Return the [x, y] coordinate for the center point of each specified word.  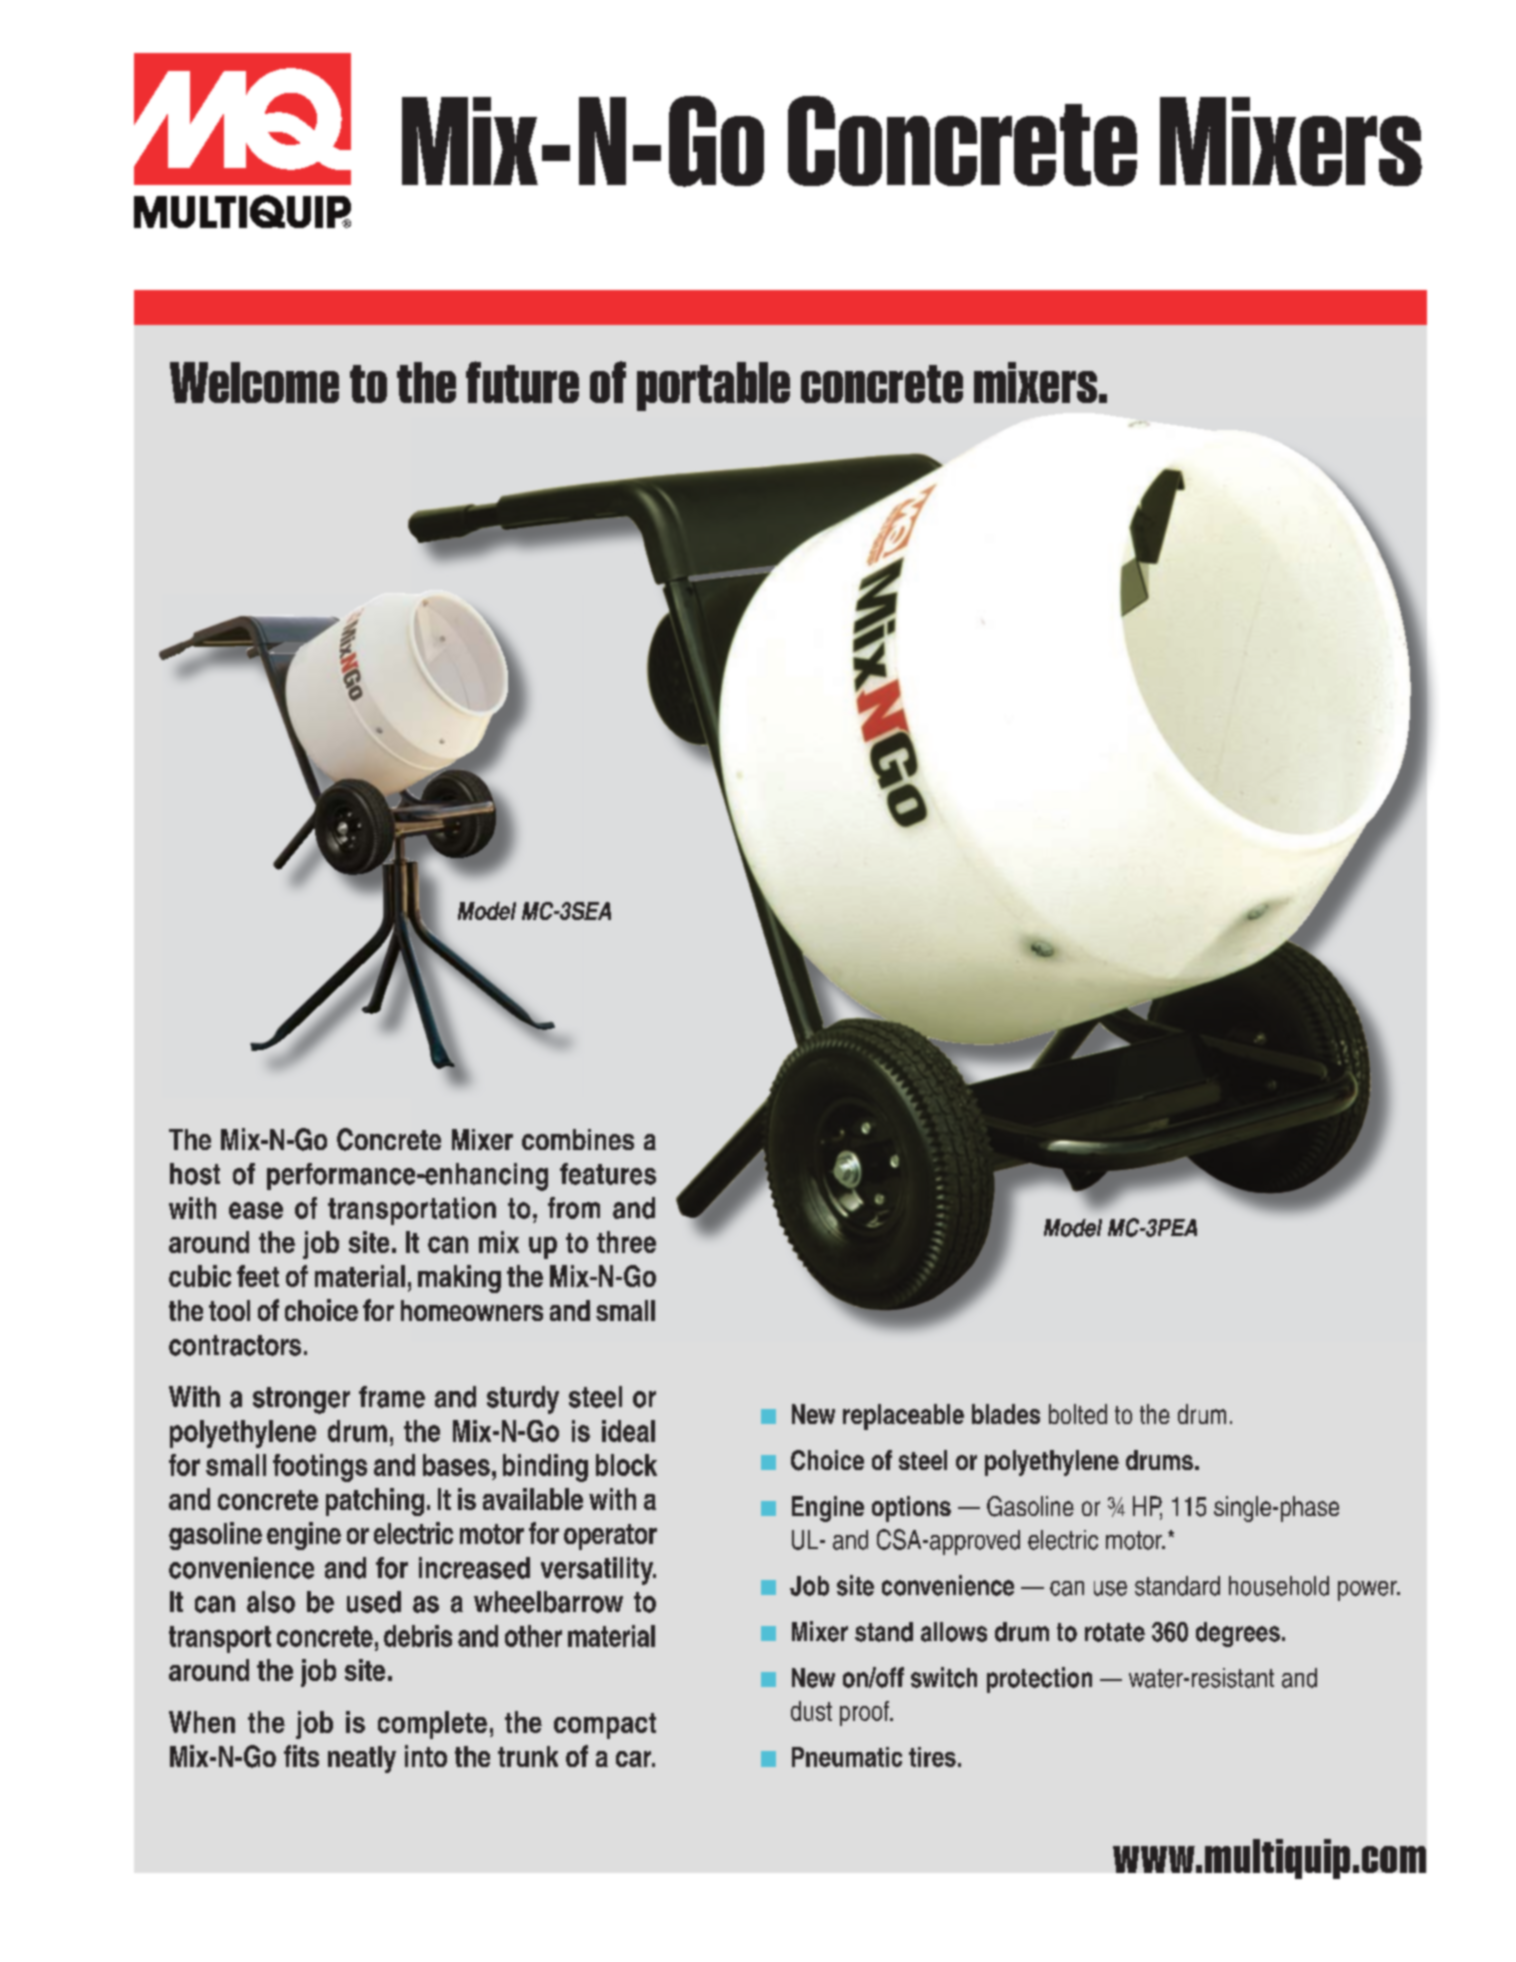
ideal [628, 1431]
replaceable [903, 1417]
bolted [1078, 1414]
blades [1006, 1414]
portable [713, 386]
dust [811, 1711]
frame [392, 1397]
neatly [362, 1759]
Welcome [254, 382]
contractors [235, 1345]
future [522, 382]
